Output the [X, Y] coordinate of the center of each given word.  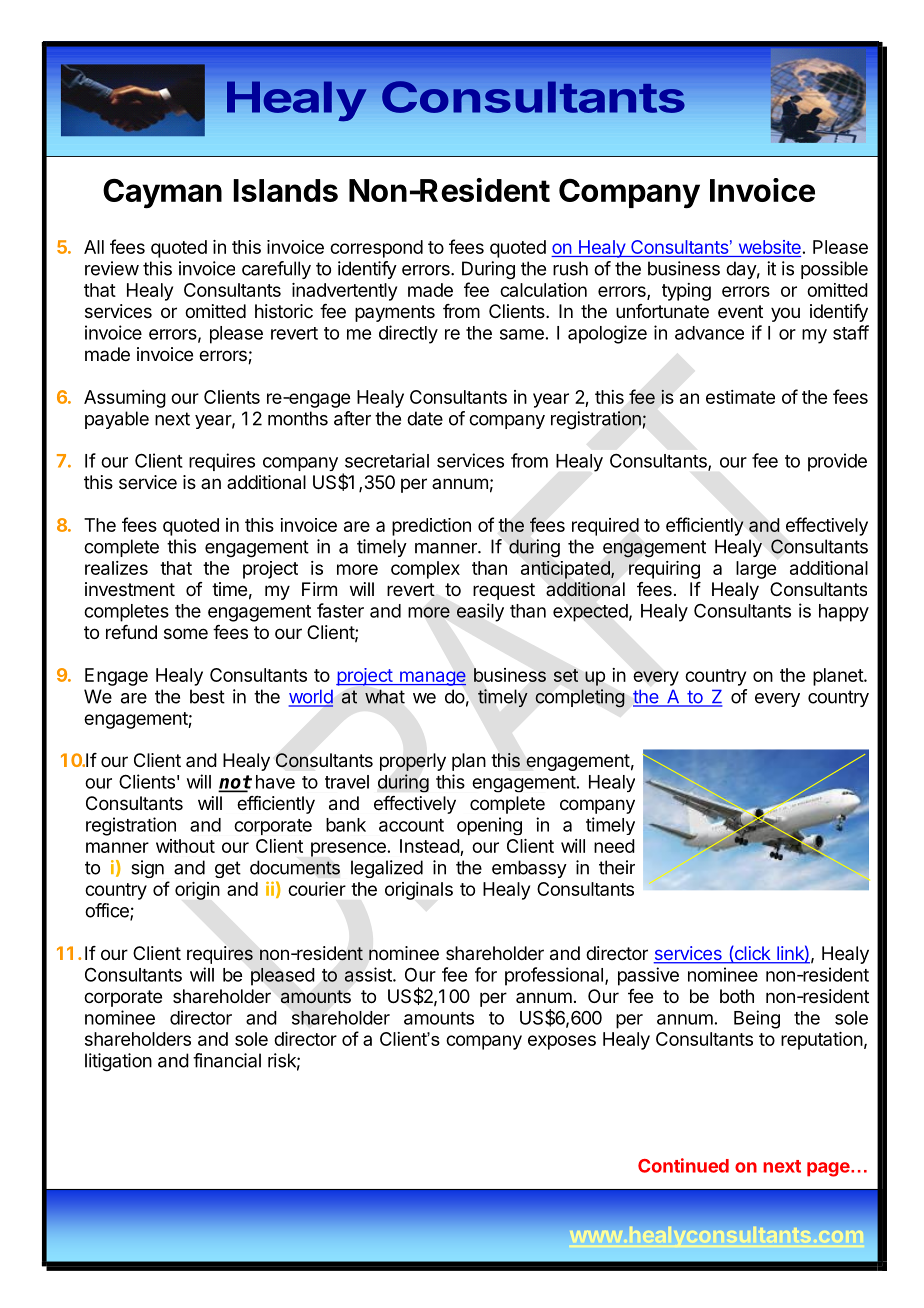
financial [227, 1060]
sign [147, 869]
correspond [376, 249]
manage [432, 678]
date [425, 418]
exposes [562, 1042]
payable [117, 420]
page [828, 1169]
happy [844, 613]
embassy [529, 869]
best [207, 696]
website [770, 247]
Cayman [162, 194]
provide [837, 462]
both [737, 996]
